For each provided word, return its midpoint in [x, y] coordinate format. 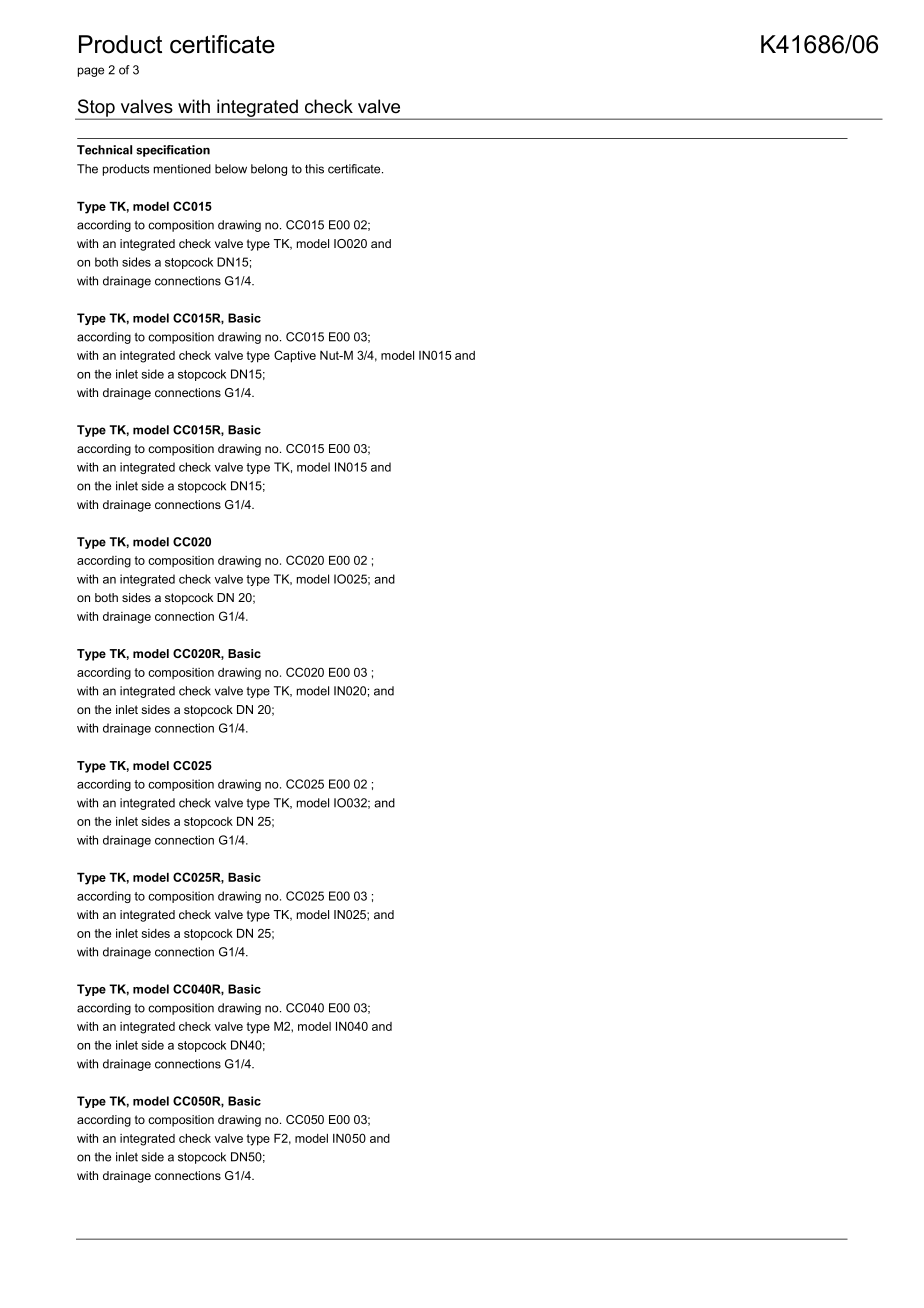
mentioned [182, 169]
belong [269, 170]
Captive [295, 356]
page [91, 72]
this [314, 169]
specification [173, 151]
